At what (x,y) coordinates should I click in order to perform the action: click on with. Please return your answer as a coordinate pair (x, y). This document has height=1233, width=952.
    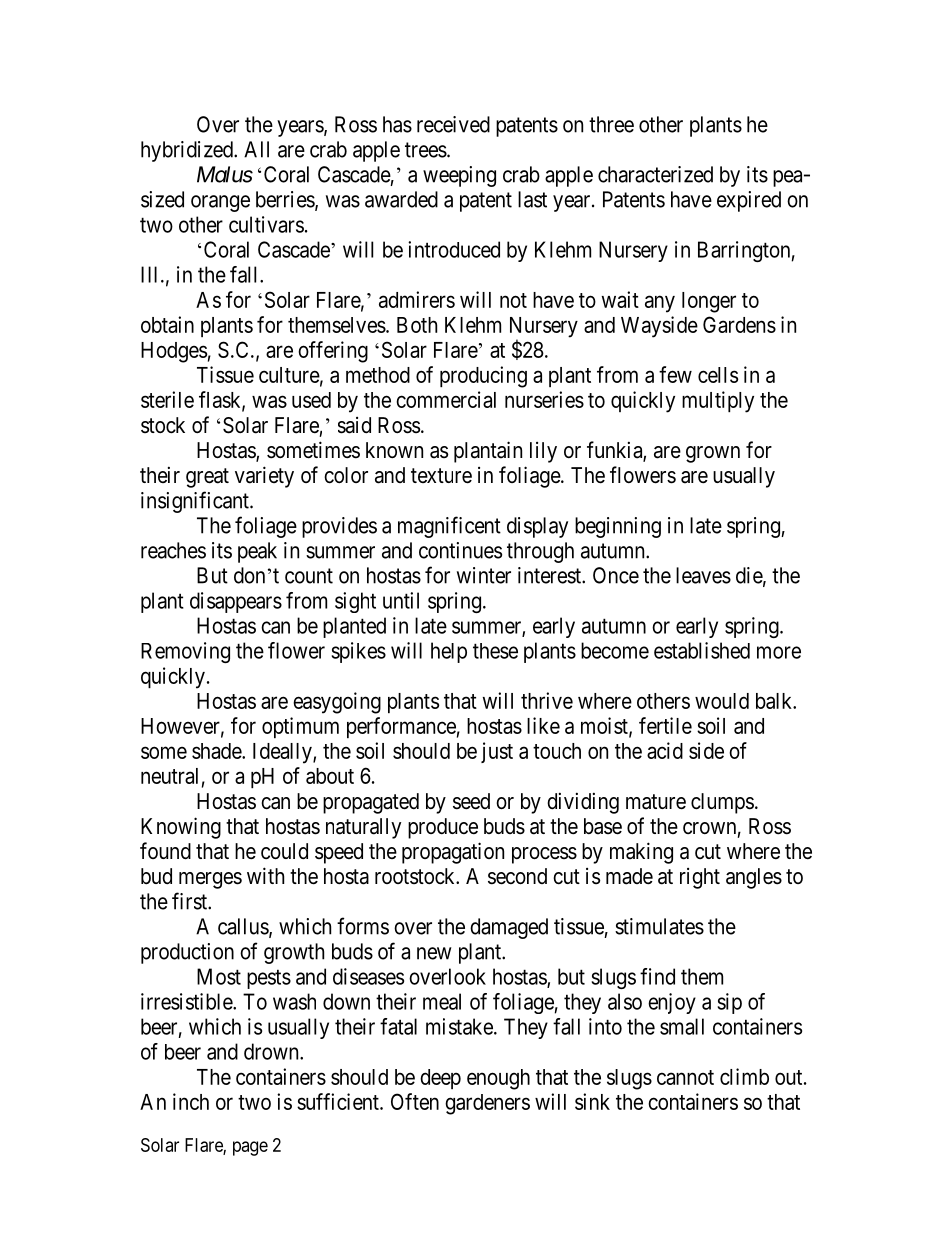
    Looking at the image, I should click on (265, 875).
